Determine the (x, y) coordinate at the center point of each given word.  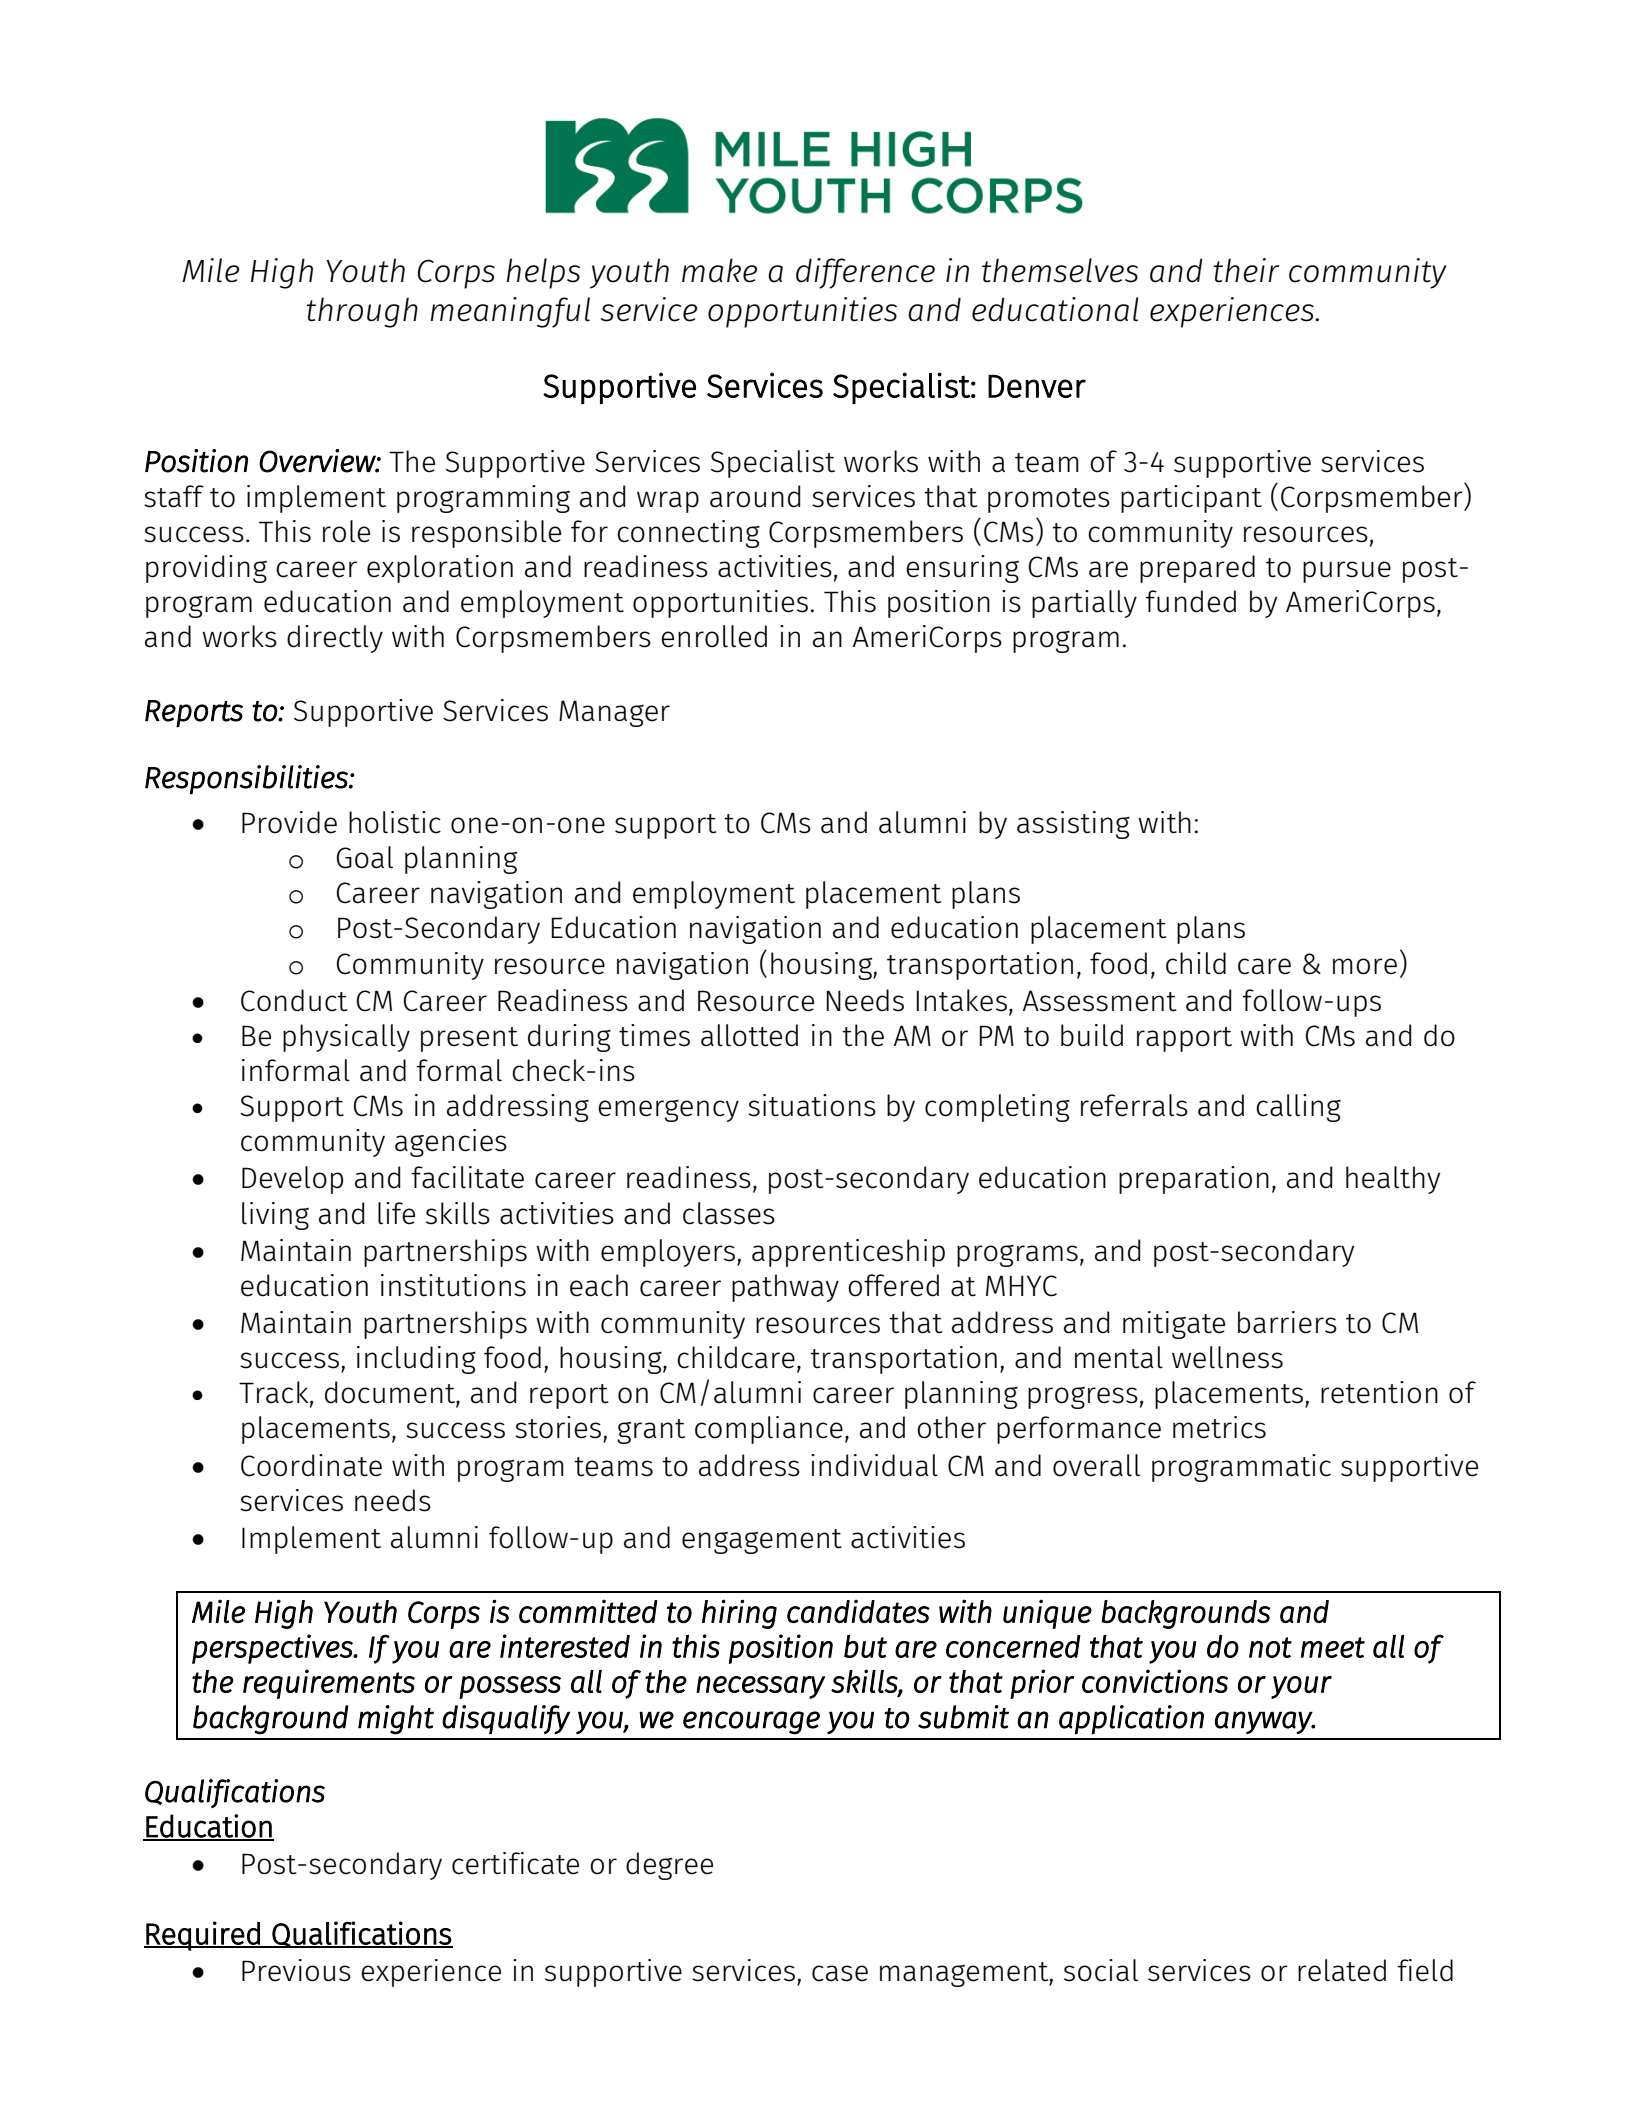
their (1246, 270)
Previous (296, 1970)
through (362, 312)
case (840, 1973)
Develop (292, 1180)
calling (1298, 1108)
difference (865, 273)
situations (812, 1105)
